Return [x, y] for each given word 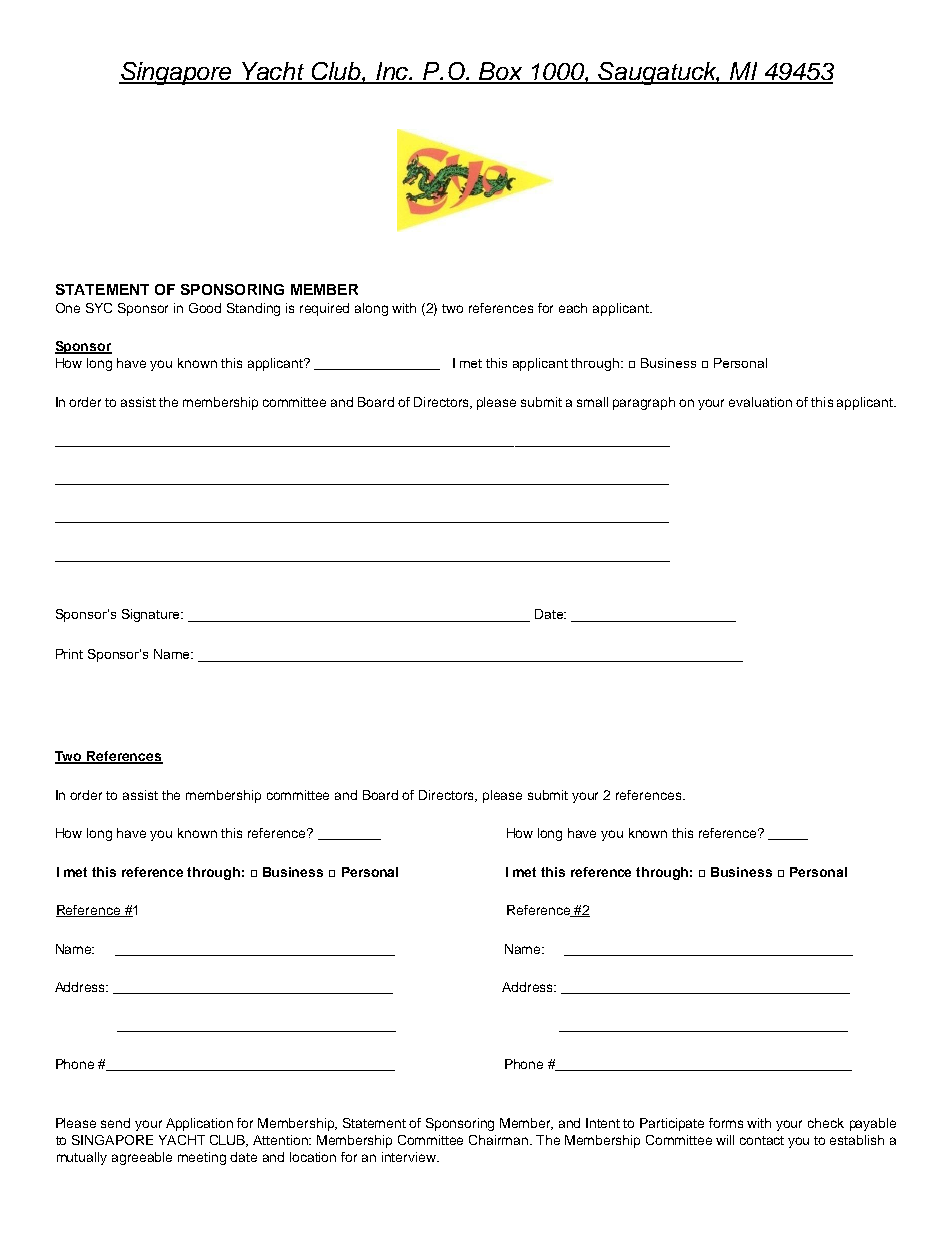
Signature [152, 615]
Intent [603, 1123]
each [573, 308]
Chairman [500, 1140]
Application [199, 1124]
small [592, 402]
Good [205, 308]
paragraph [644, 403]
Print [69, 654]
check [826, 1123]
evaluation [760, 402]
